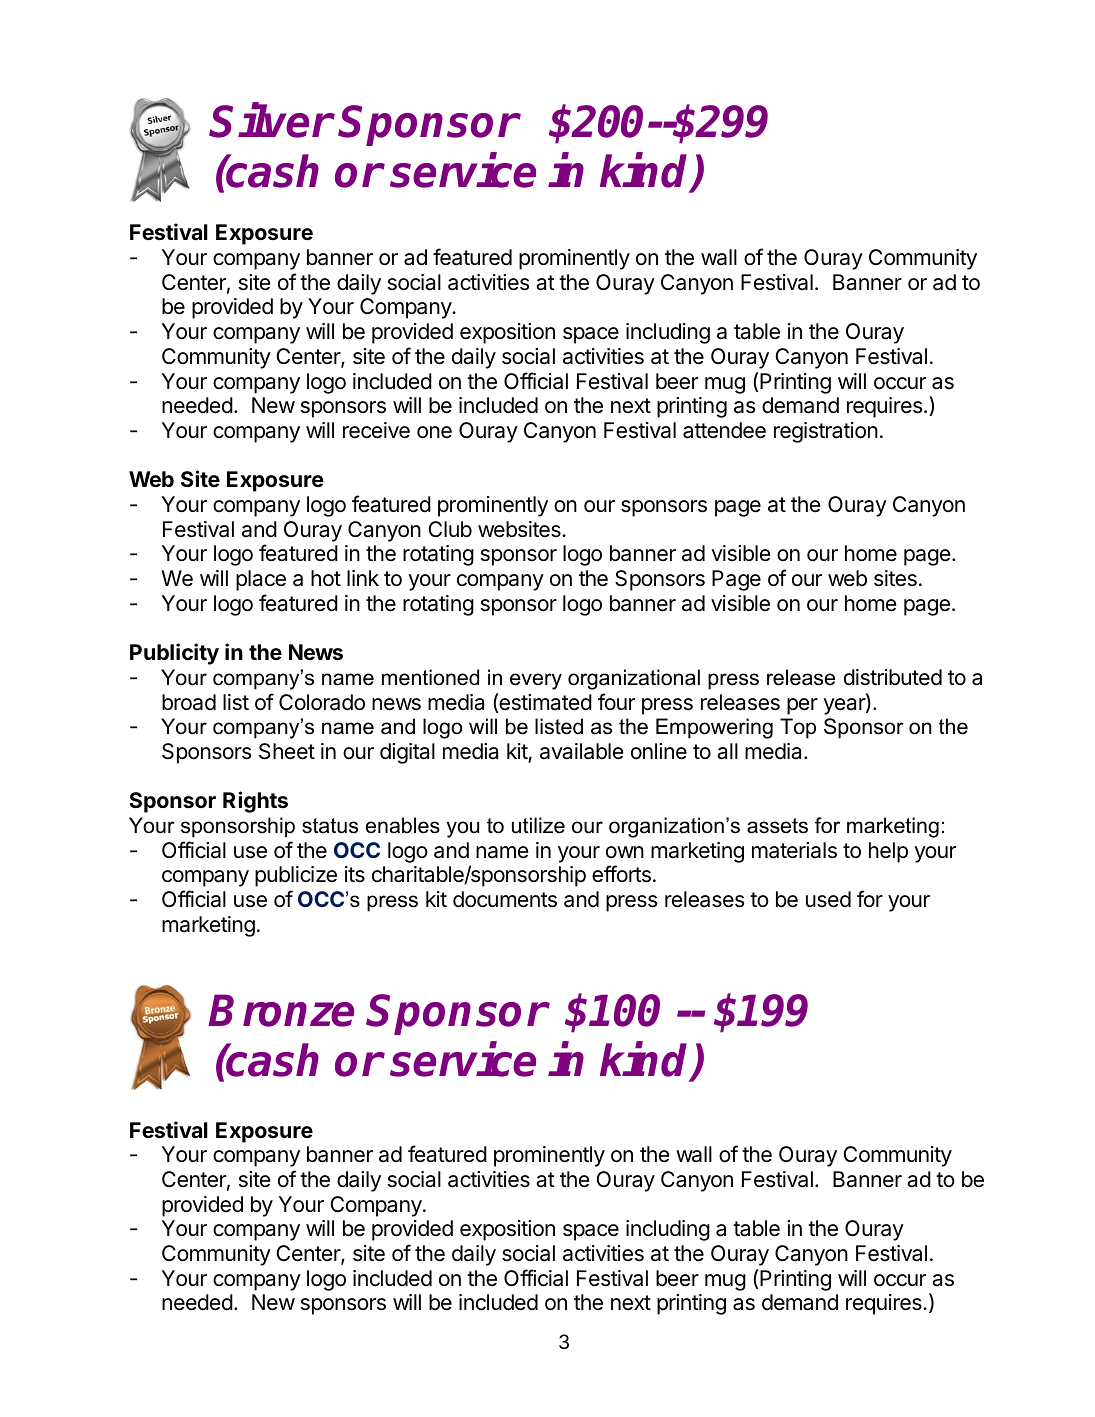 The width and height of the screenshot is (1095, 1417). What do you see at coordinates (826, 432) in the screenshot?
I see `registration` at bounding box center [826, 432].
